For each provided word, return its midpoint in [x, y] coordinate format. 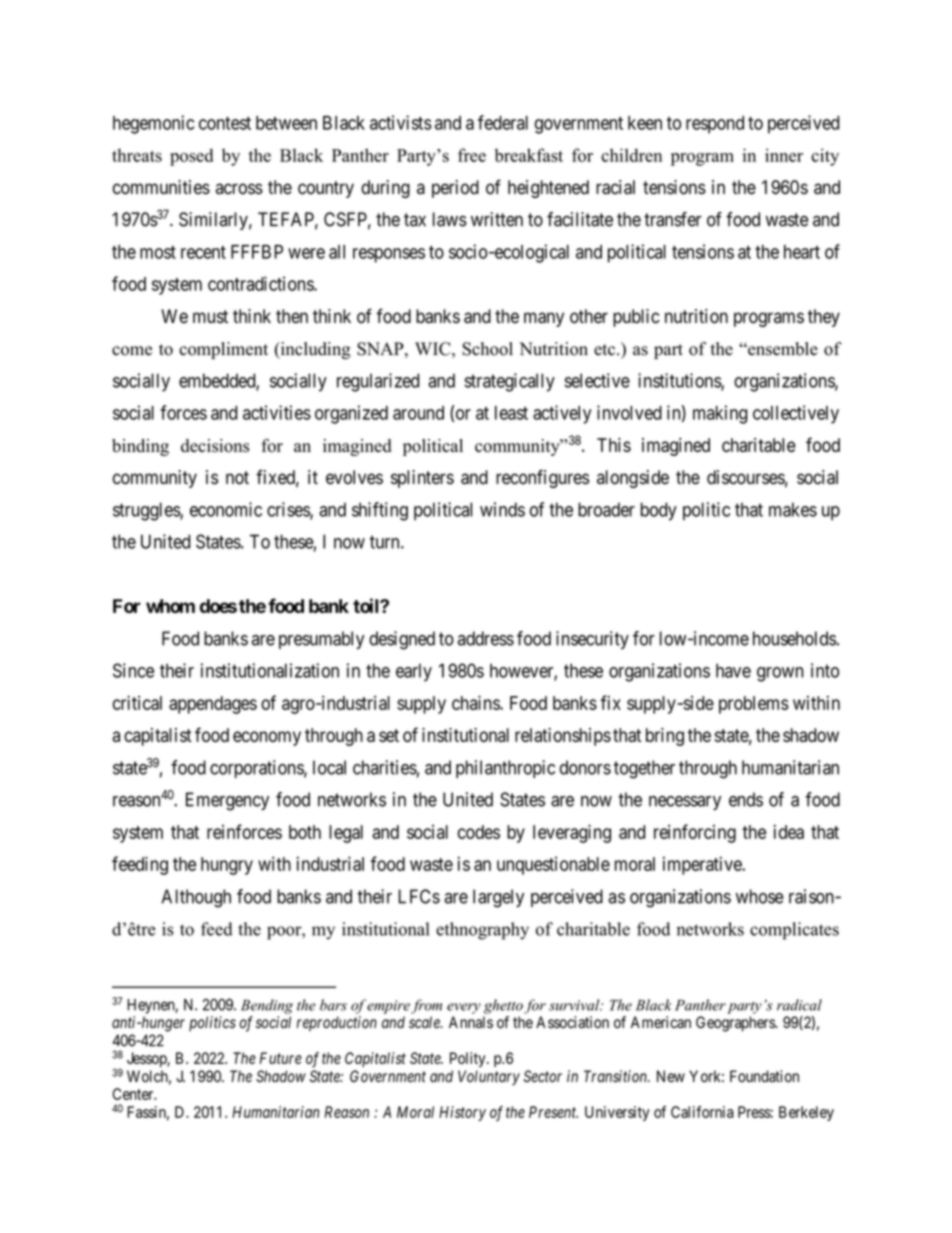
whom [170, 606]
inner [784, 155]
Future [281, 1058]
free [472, 155]
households [794, 638]
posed [191, 157]
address [486, 638]
